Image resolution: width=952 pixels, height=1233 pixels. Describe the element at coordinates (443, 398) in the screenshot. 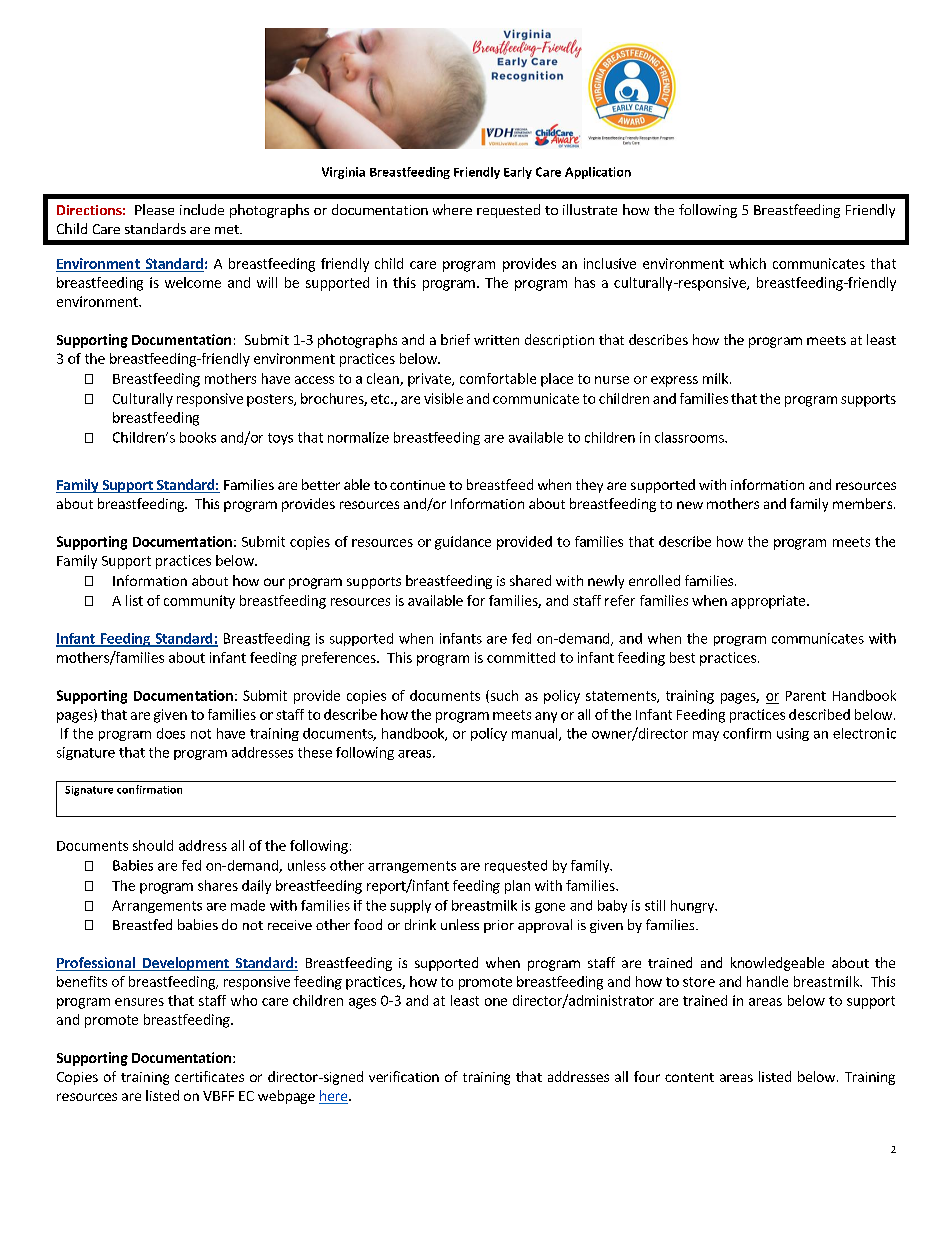

I see `visible` at that location.
